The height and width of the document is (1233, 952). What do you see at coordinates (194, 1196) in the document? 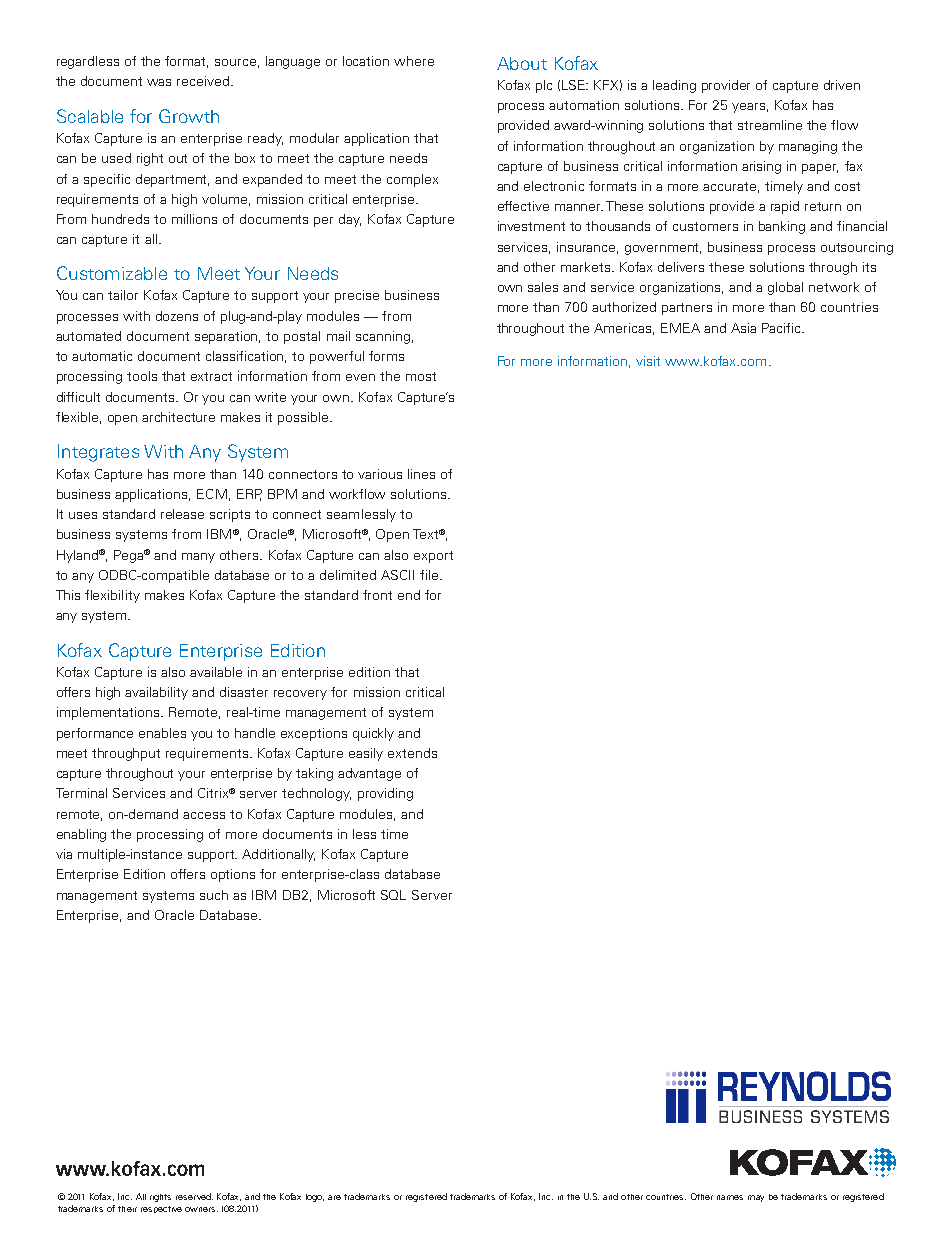
I see `reserved` at bounding box center [194, 1196].
